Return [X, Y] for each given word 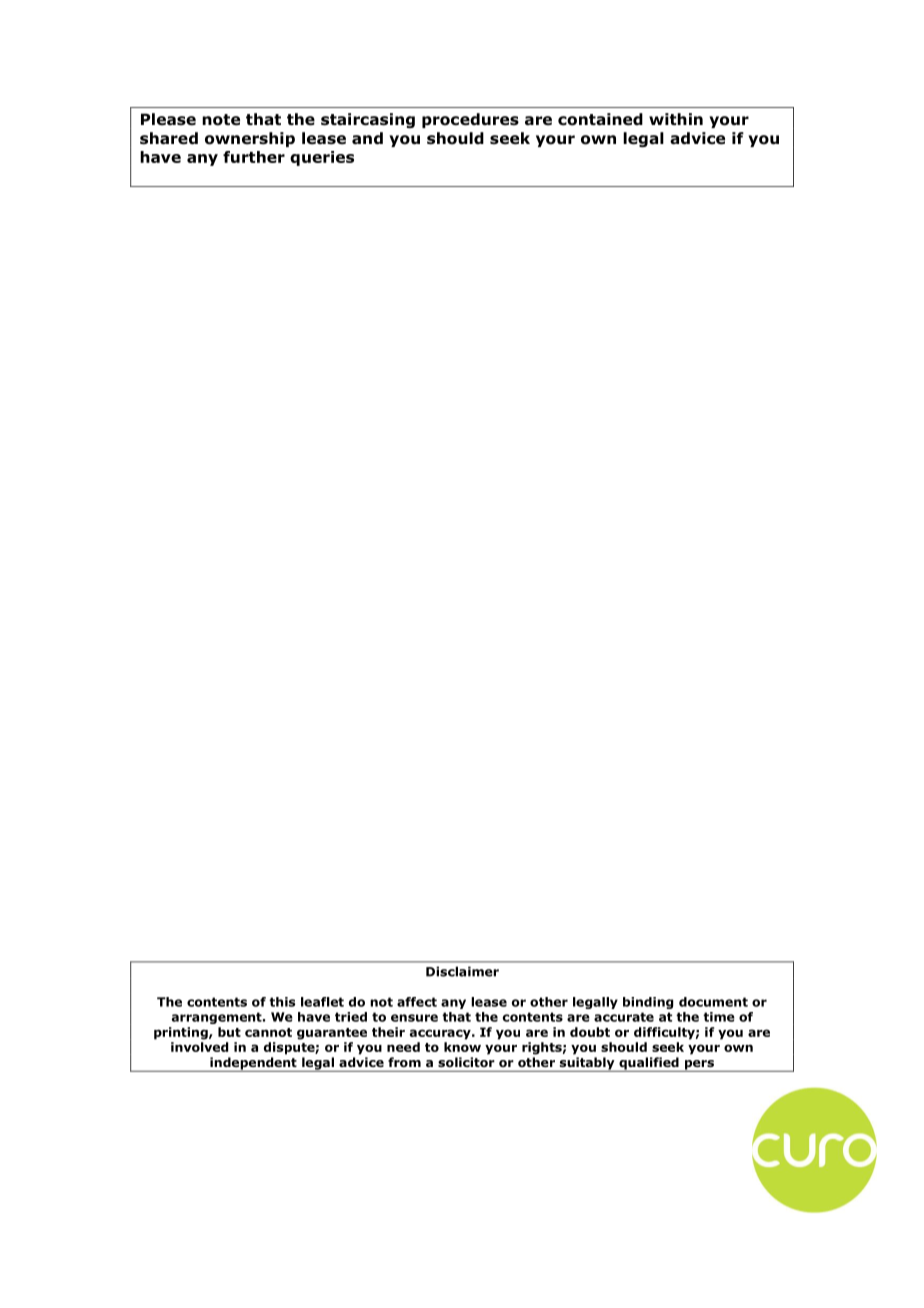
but [229, 1032]
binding [648, 1003]
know [462, 1047]
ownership [250, 139]
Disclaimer [462, 971]
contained [600, 119]
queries [322, 158]
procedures [470, 120]
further [254, 157]
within [676, 119]
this [282, 1002]
